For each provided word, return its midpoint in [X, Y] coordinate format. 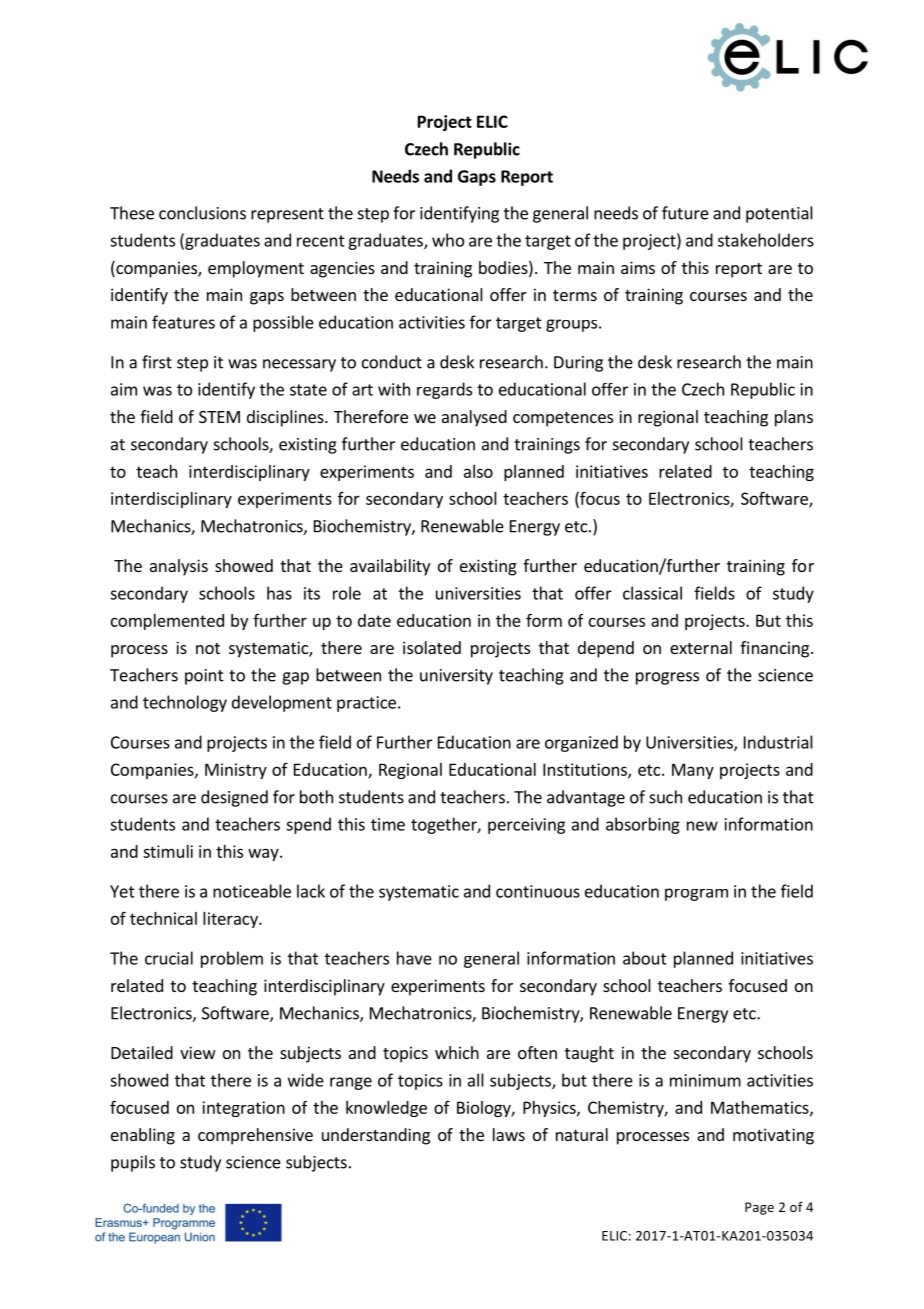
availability [390, 567]
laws [509, 1134]
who [448, 240]
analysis [179, 567]
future [685, 213]
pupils [133, 1163]
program [696, 894]
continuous [538, 891]
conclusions [202, 213]
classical [652, 593]
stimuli [168, 851]
